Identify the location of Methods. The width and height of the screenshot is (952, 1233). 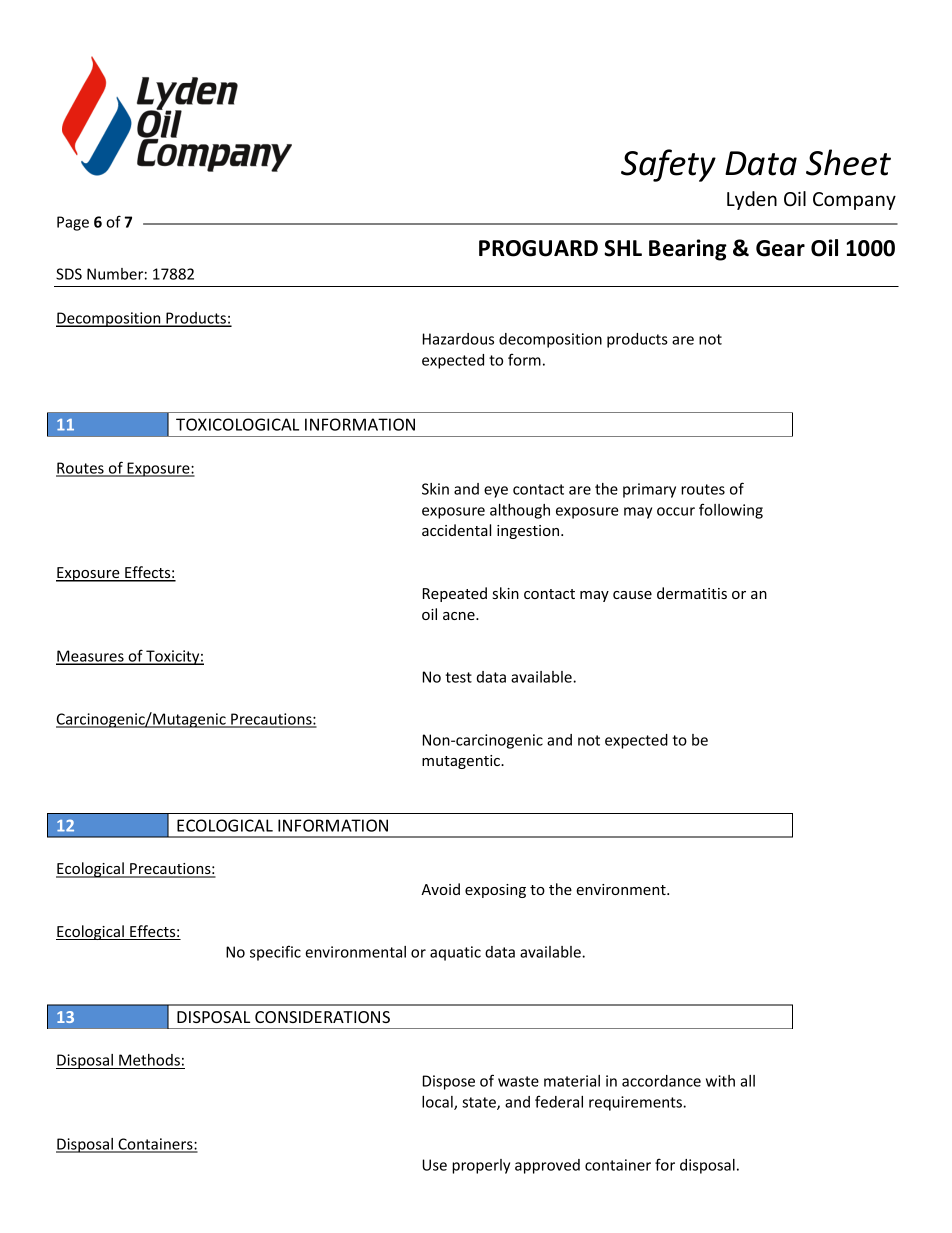
(149, 1061).
